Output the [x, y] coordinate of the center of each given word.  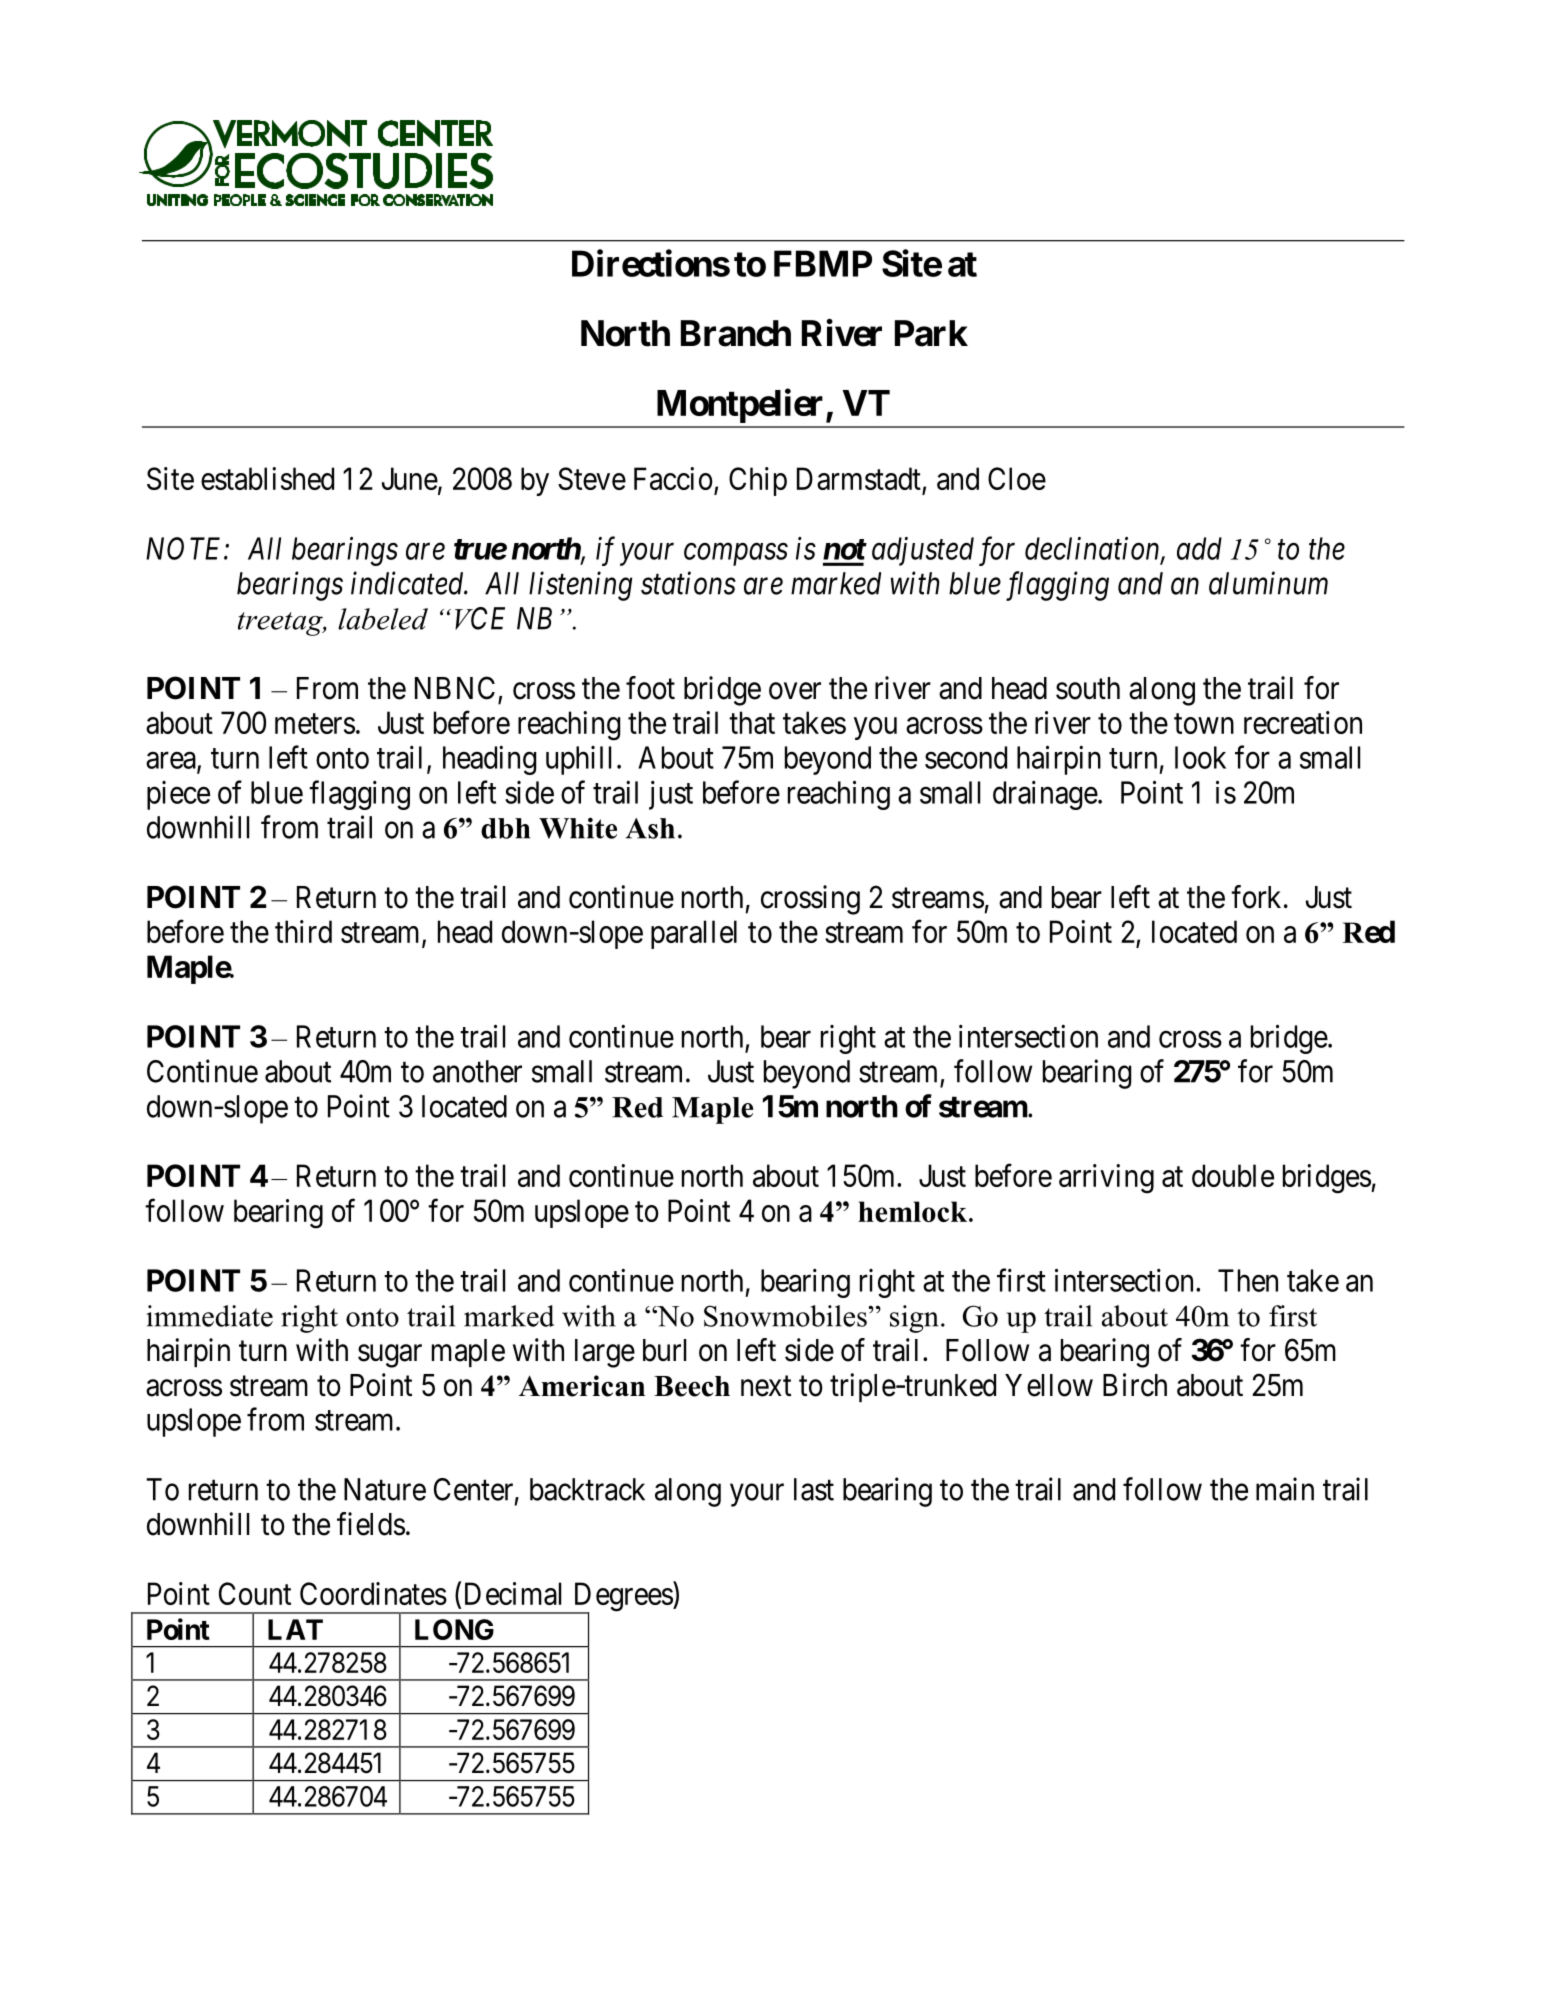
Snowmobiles [786, 1316]
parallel [694, 934]
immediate [209, 1316]
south [1088, 688]
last [814, 1489]
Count [255, 1593]
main [1285, 1489]
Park [931, 333]
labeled [383, 619]
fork [1256, 897]
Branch [736, 333]
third [303, 931]
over [795, 691]
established [267, 478]
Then [1248, 1280]
